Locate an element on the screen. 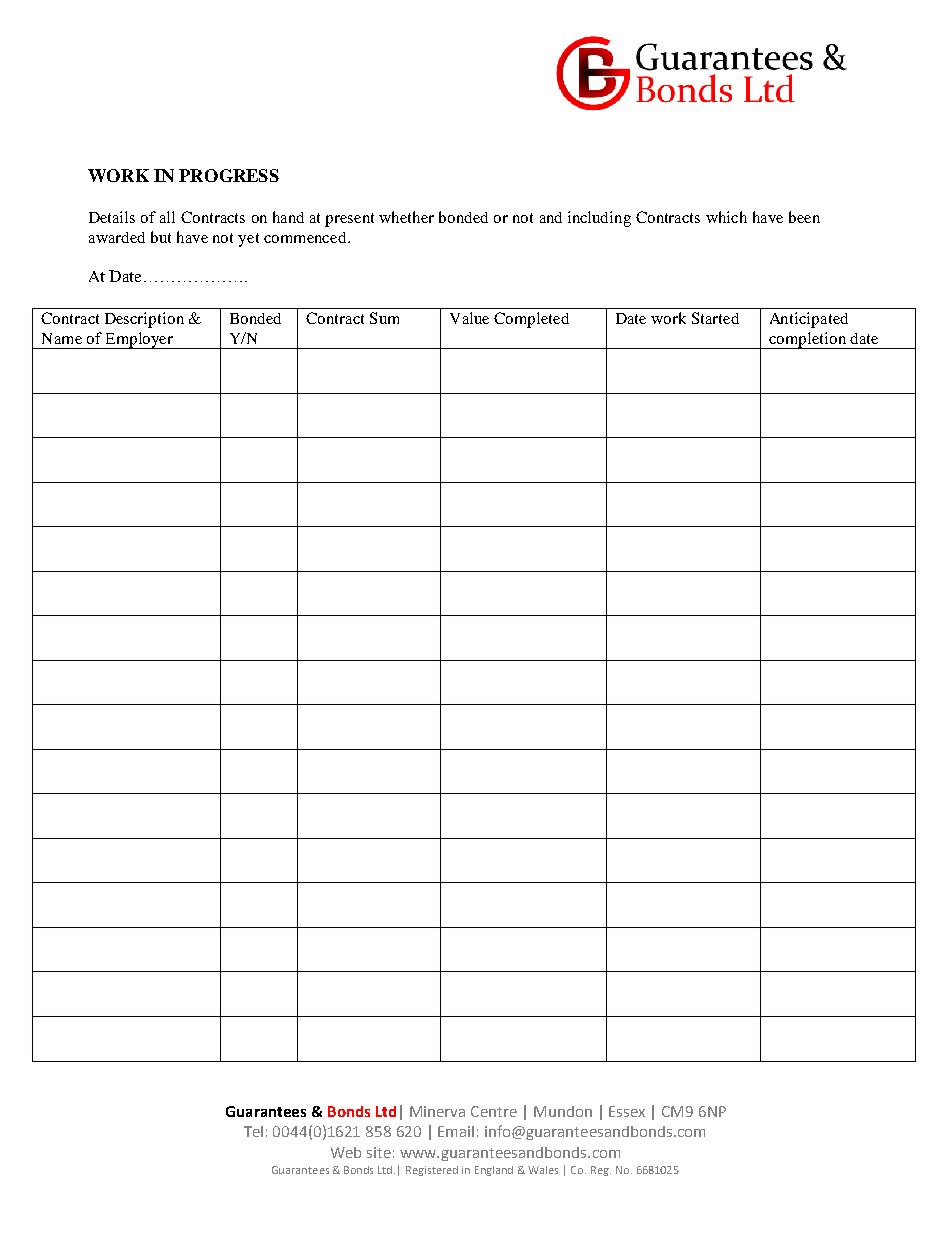  completion is located at coordinates (807, 340).
